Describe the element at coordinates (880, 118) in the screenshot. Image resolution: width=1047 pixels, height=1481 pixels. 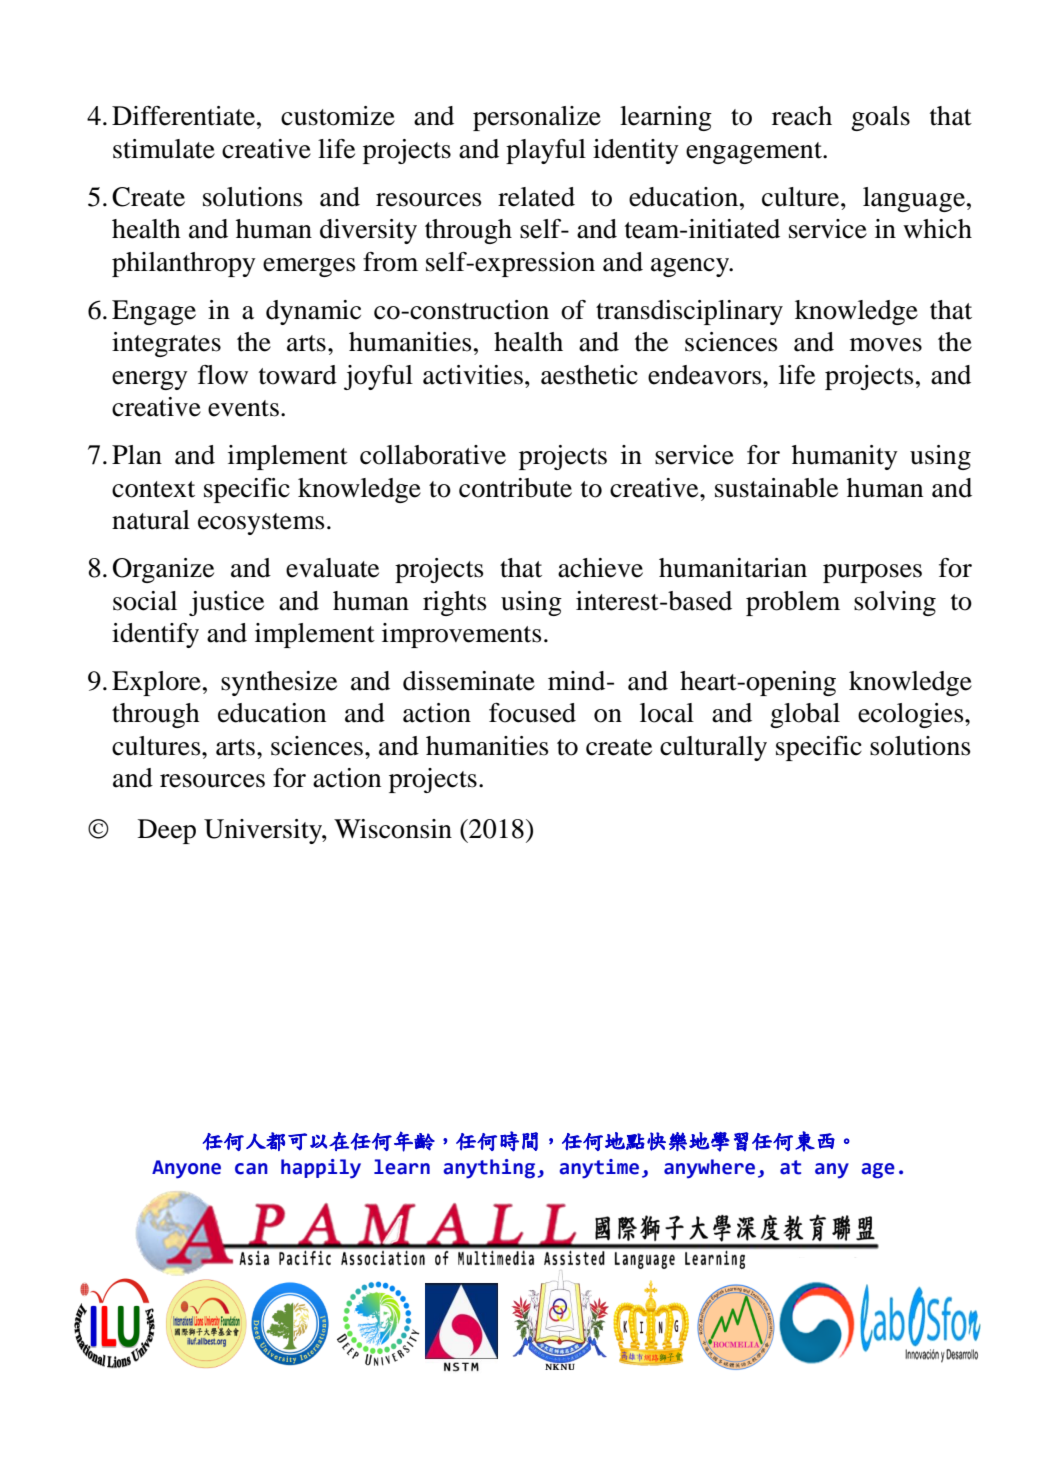
I see `goals` at that location.
